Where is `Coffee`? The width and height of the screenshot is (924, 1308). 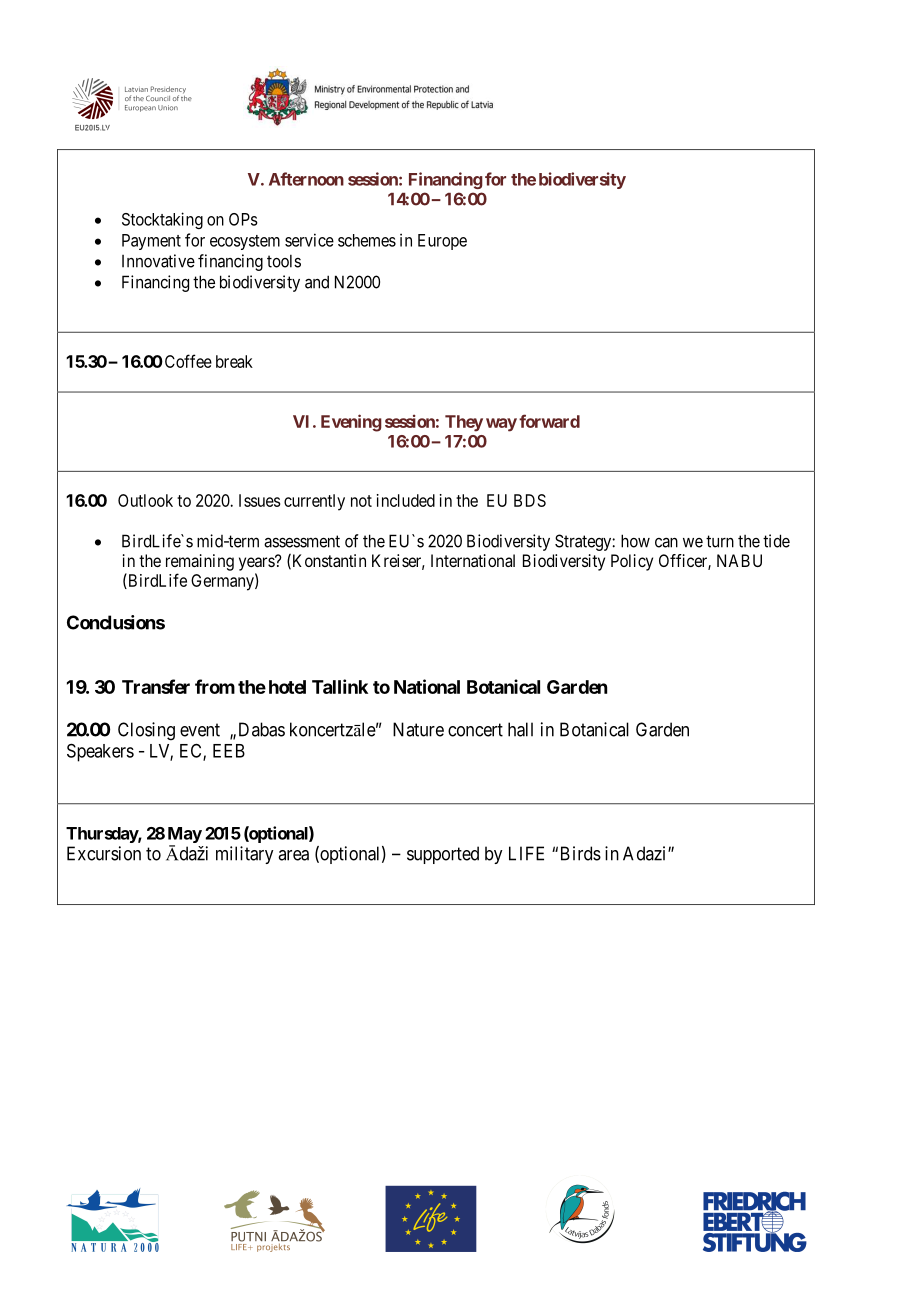 Coffee is located at coordinates (187, 361).
